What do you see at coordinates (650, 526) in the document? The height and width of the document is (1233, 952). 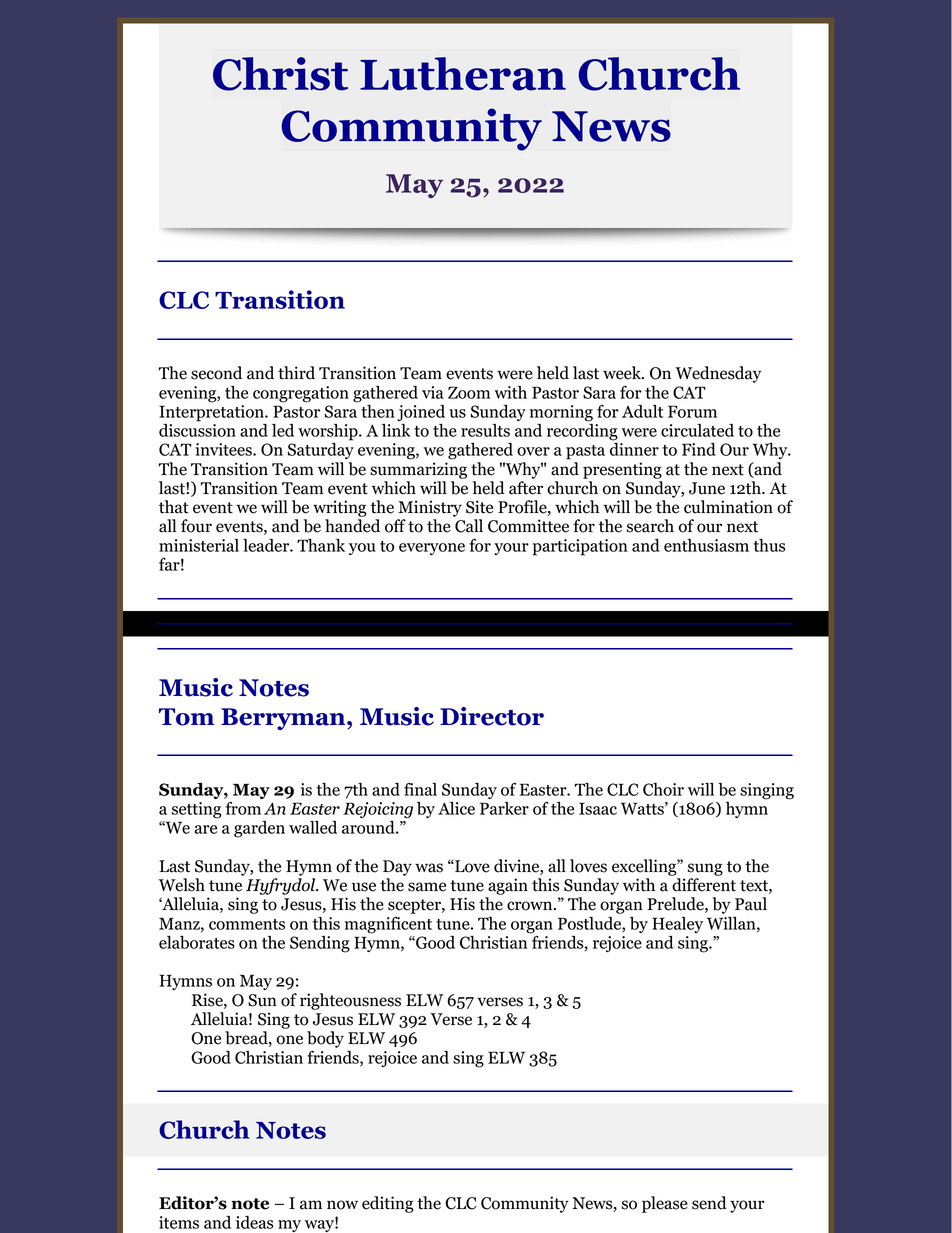 I see `search` at bounding box center [650, 526].
